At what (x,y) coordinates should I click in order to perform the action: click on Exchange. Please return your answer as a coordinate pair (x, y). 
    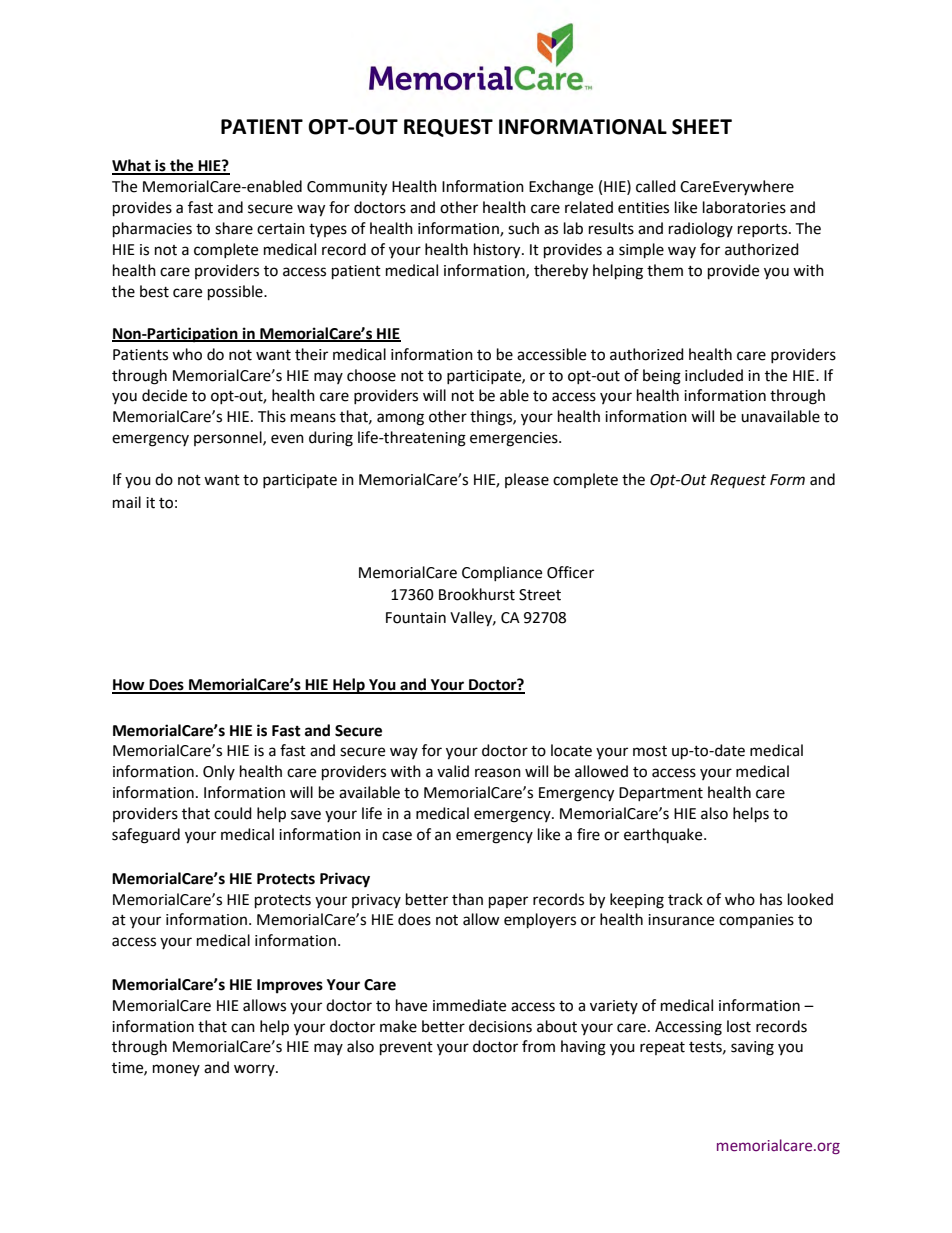
    Looking at the image, I should click on (561, 188).
